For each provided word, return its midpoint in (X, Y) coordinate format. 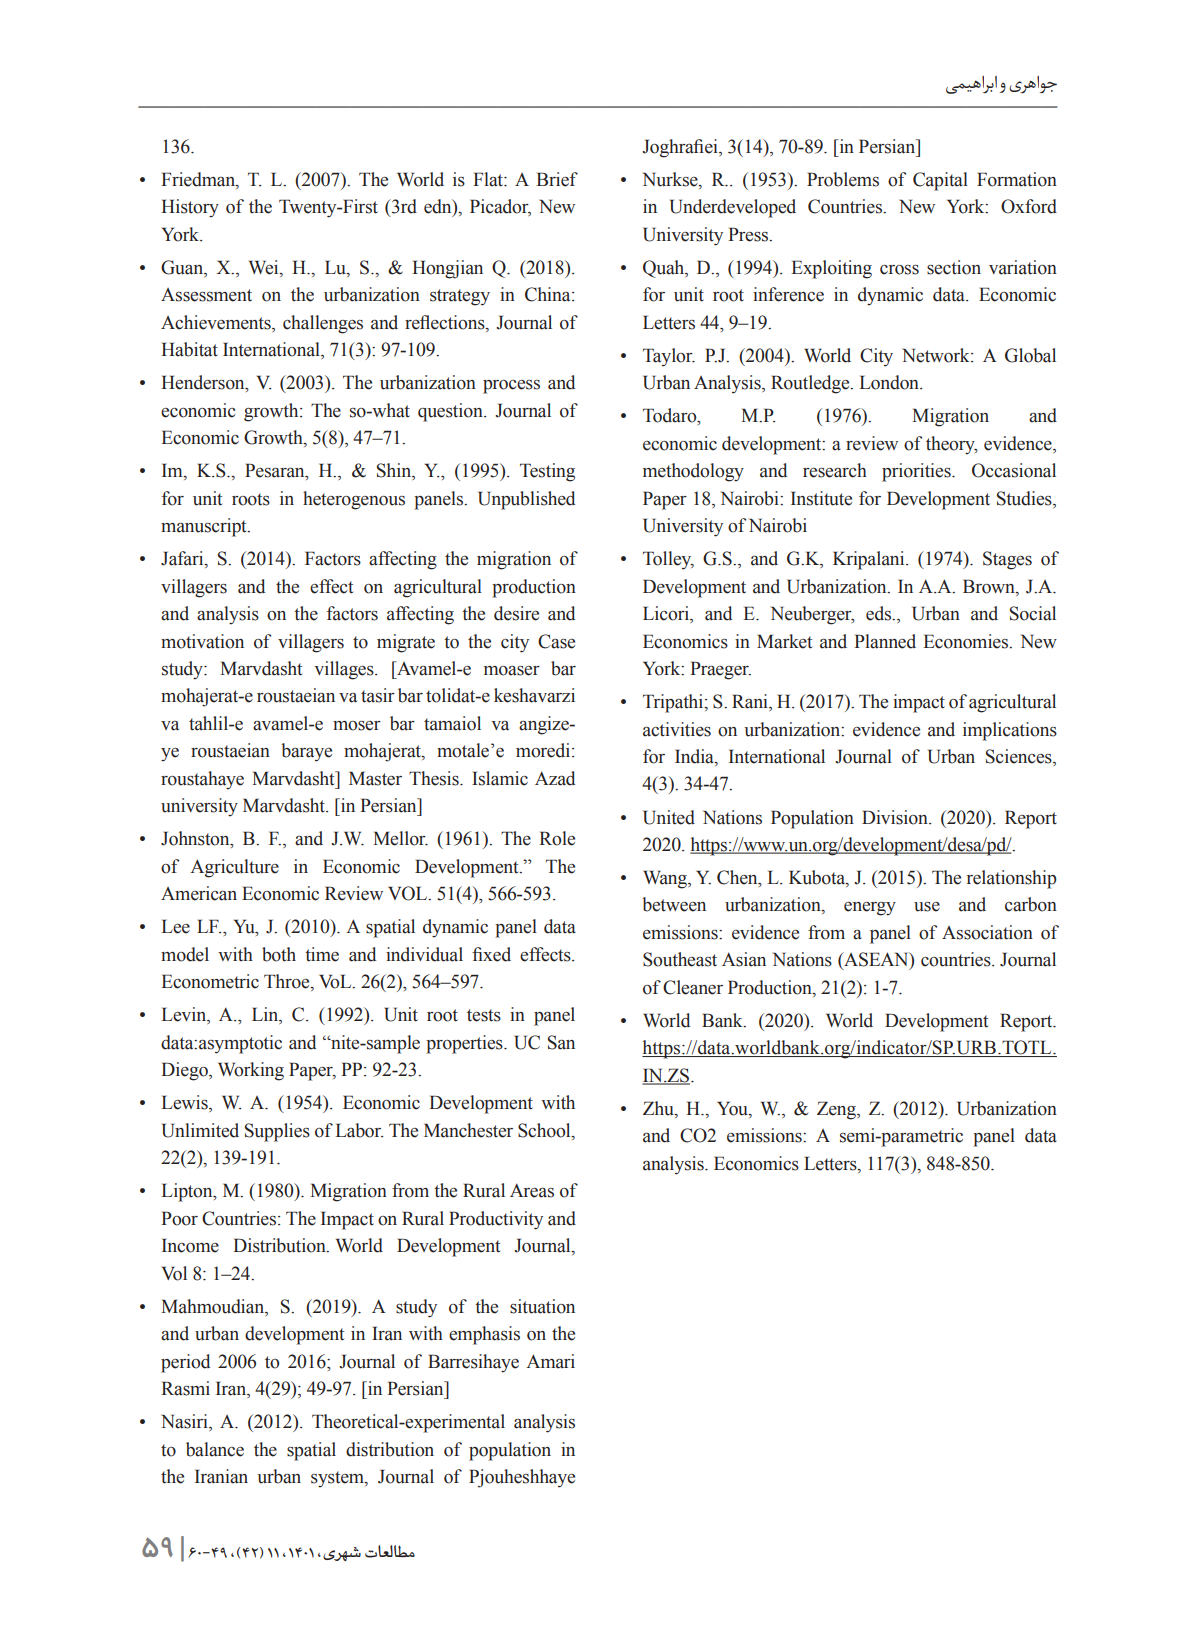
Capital (940, 181)
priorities (917, 472)
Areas (532, 1190)
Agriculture (234, 868)
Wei (265, 267)
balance (215, 1449)
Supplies (277, 1132)
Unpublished (526, 500)
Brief (557, 179)
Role (557, 838)
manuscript (205, 527)
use (927, 907)
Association (987, 932)
